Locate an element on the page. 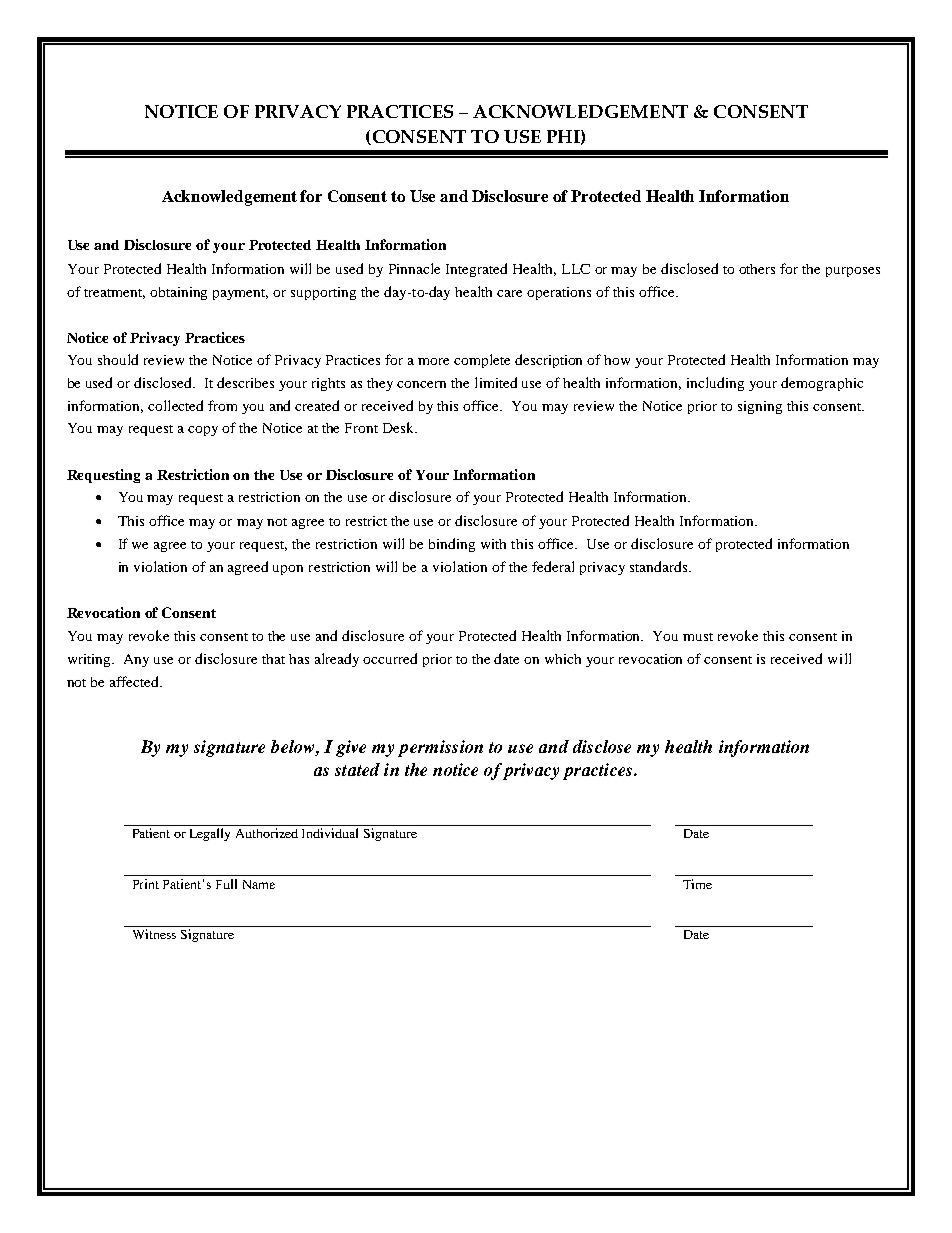 The width and height of the image is (952, 1233). obtaining is located at coordinates (178, 293).
